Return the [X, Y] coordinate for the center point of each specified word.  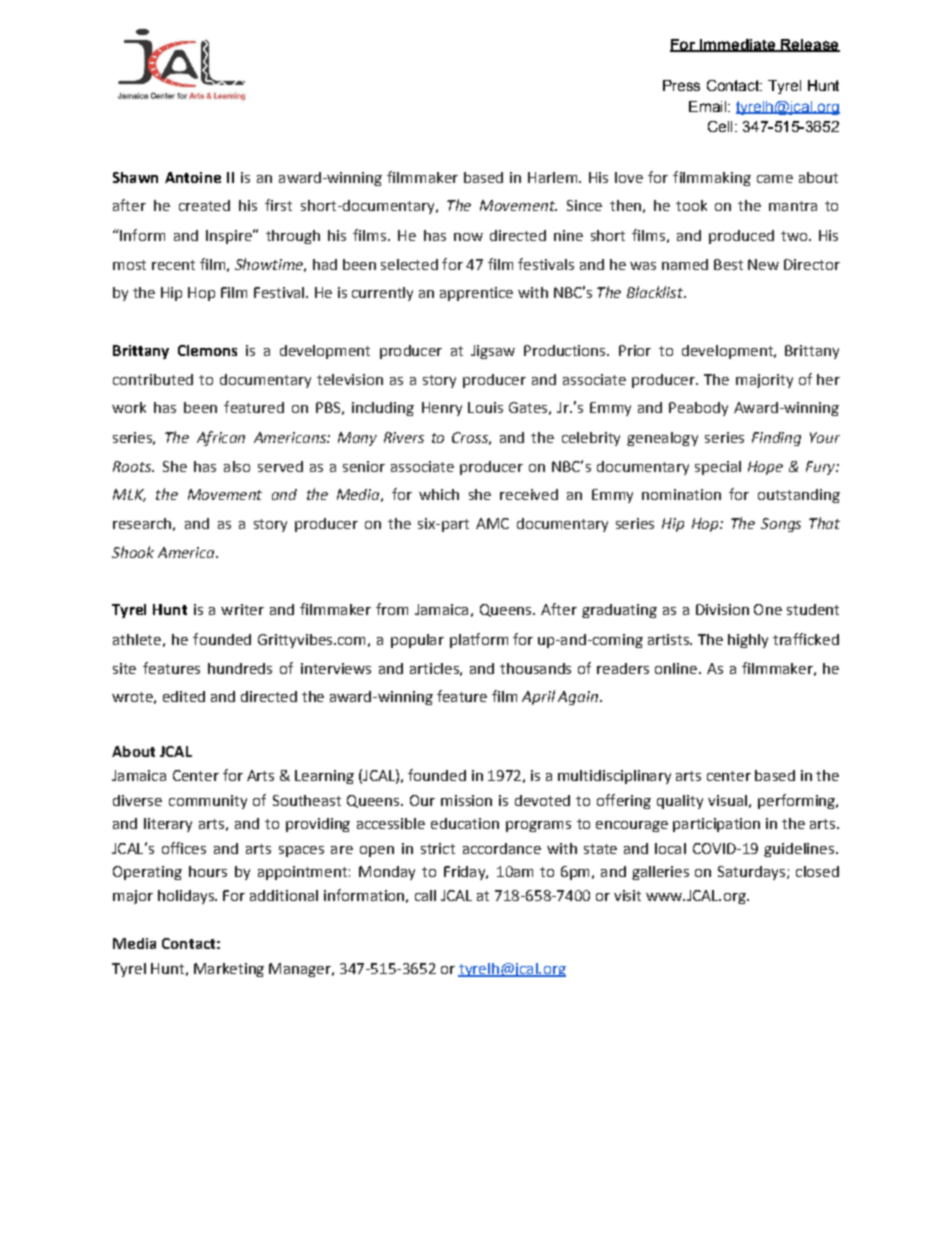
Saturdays [751, 873]
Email [709, 106]
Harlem [554, 177]
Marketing [229, 970]
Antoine [193, 177]
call [425, 895]
